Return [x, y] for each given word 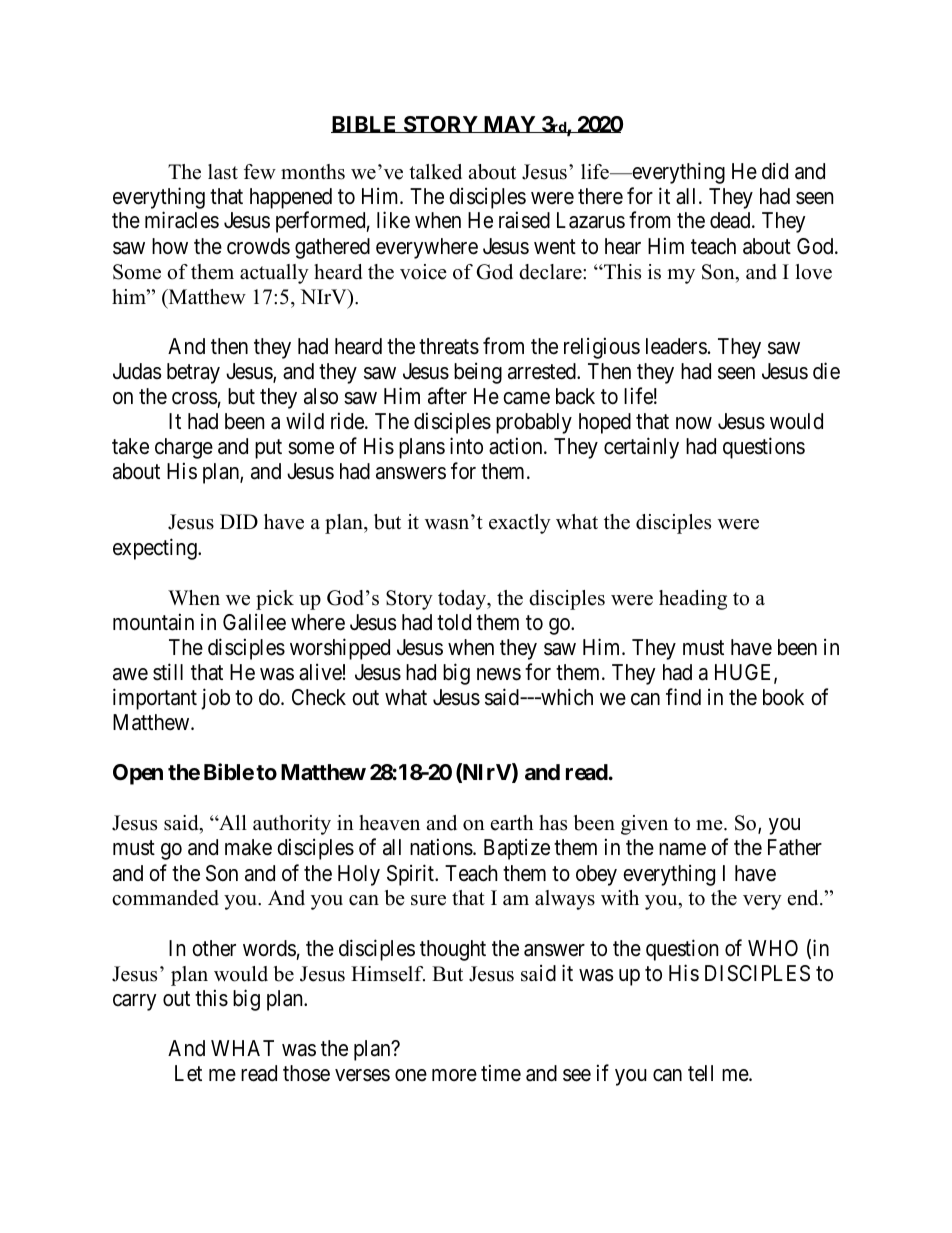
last [223, 172]
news [499, 674]
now [694, 423]
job [215, 699]
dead [731, 220]
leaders [676, 346]
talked [435, 172]
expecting [156, 549]
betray [193, 373]
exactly [520, 524]
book [783, 697]
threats [449, 346]
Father [795, 847]
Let [188, 1073]
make [248, 847]
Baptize [517, 849]
